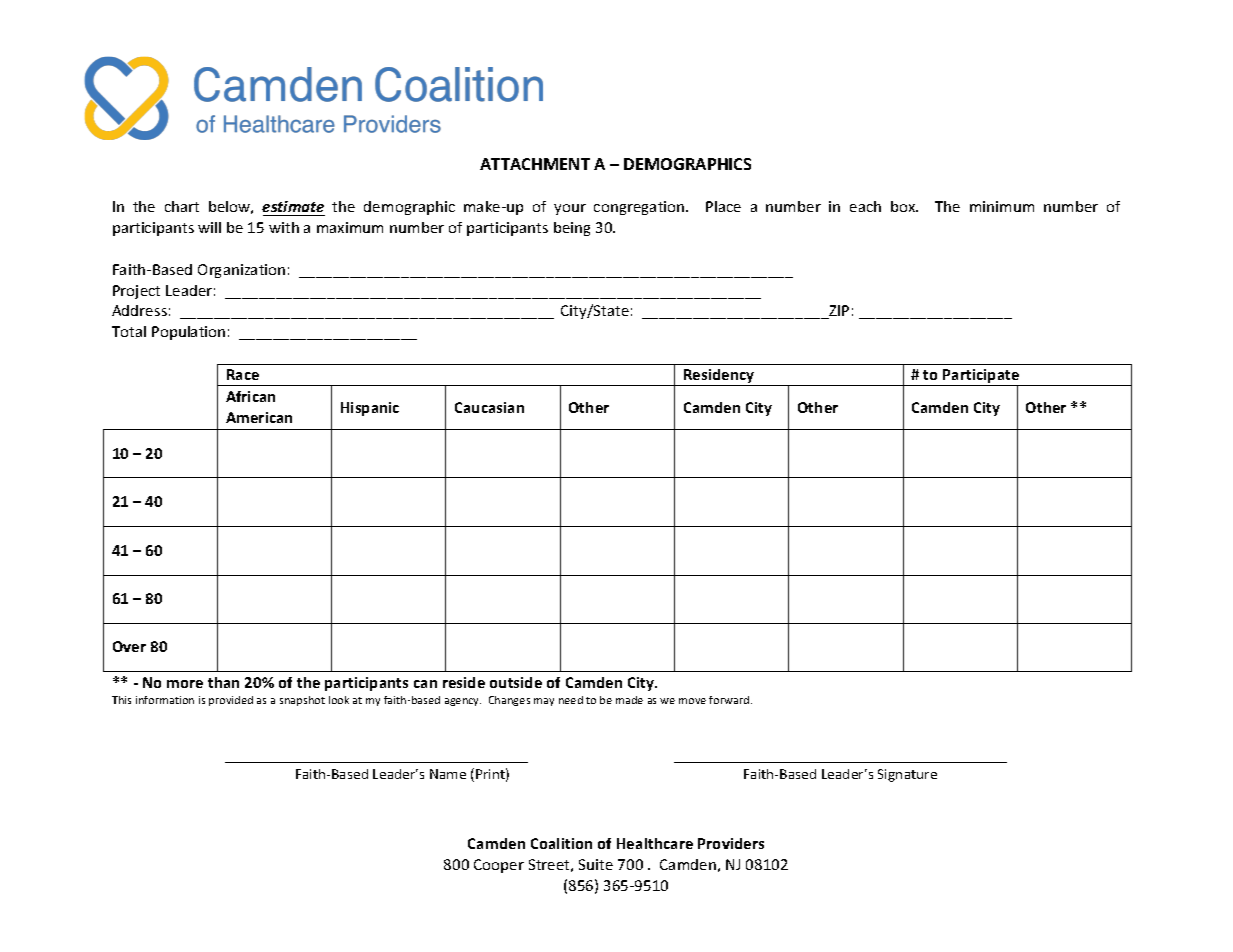 The height and width of the screenshot is (952, 1233). What do you see at coordinates (516, 682) in the screenshot?
I see `outside` at bounding box center [516, 682].
